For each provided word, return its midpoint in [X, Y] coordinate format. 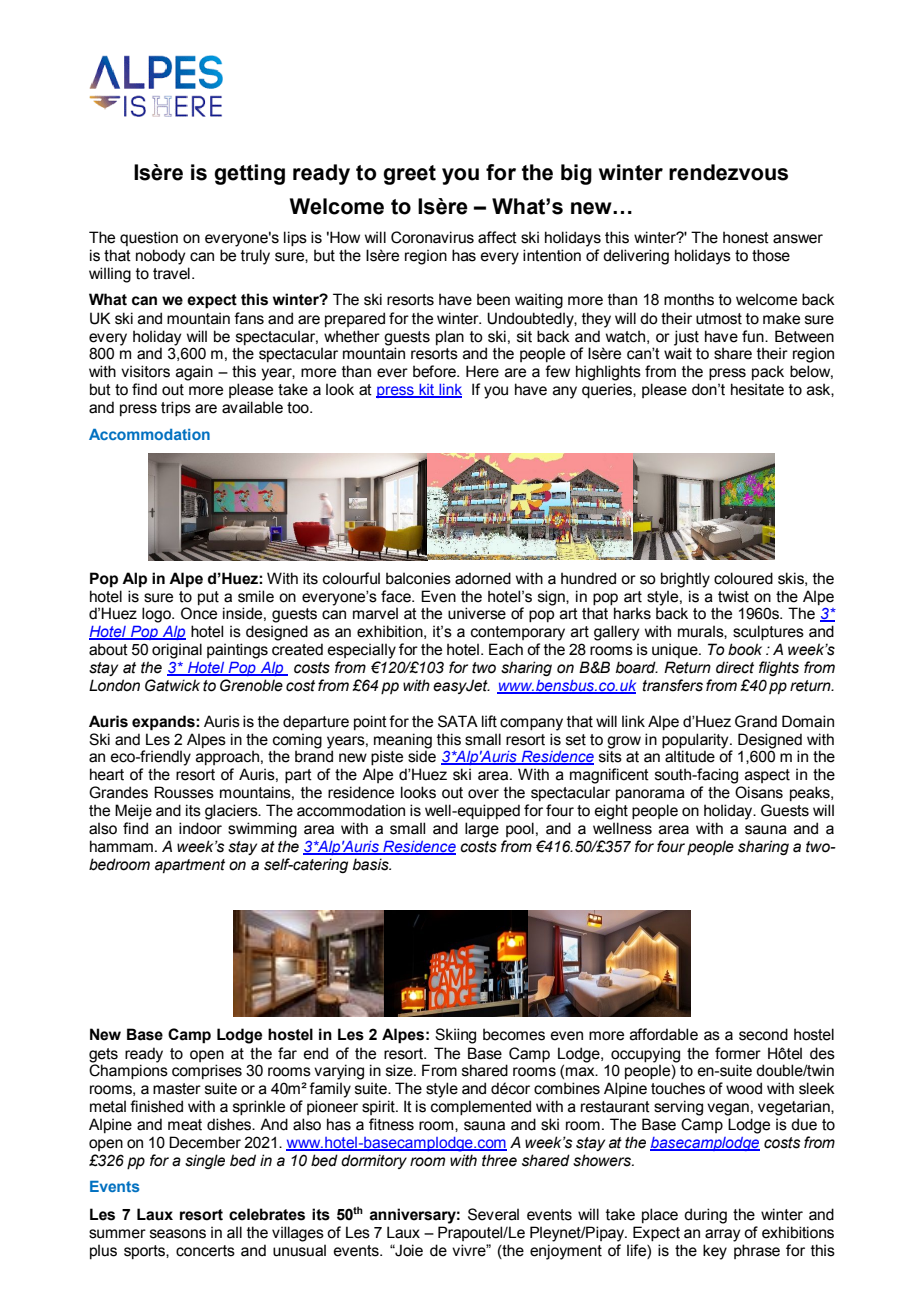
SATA [458, 721]
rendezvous [728, 172]
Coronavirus [432, 237]
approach [227, 757]
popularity [696, 741]
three [499, 1160]
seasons [178, 1234]
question [149, 238]
